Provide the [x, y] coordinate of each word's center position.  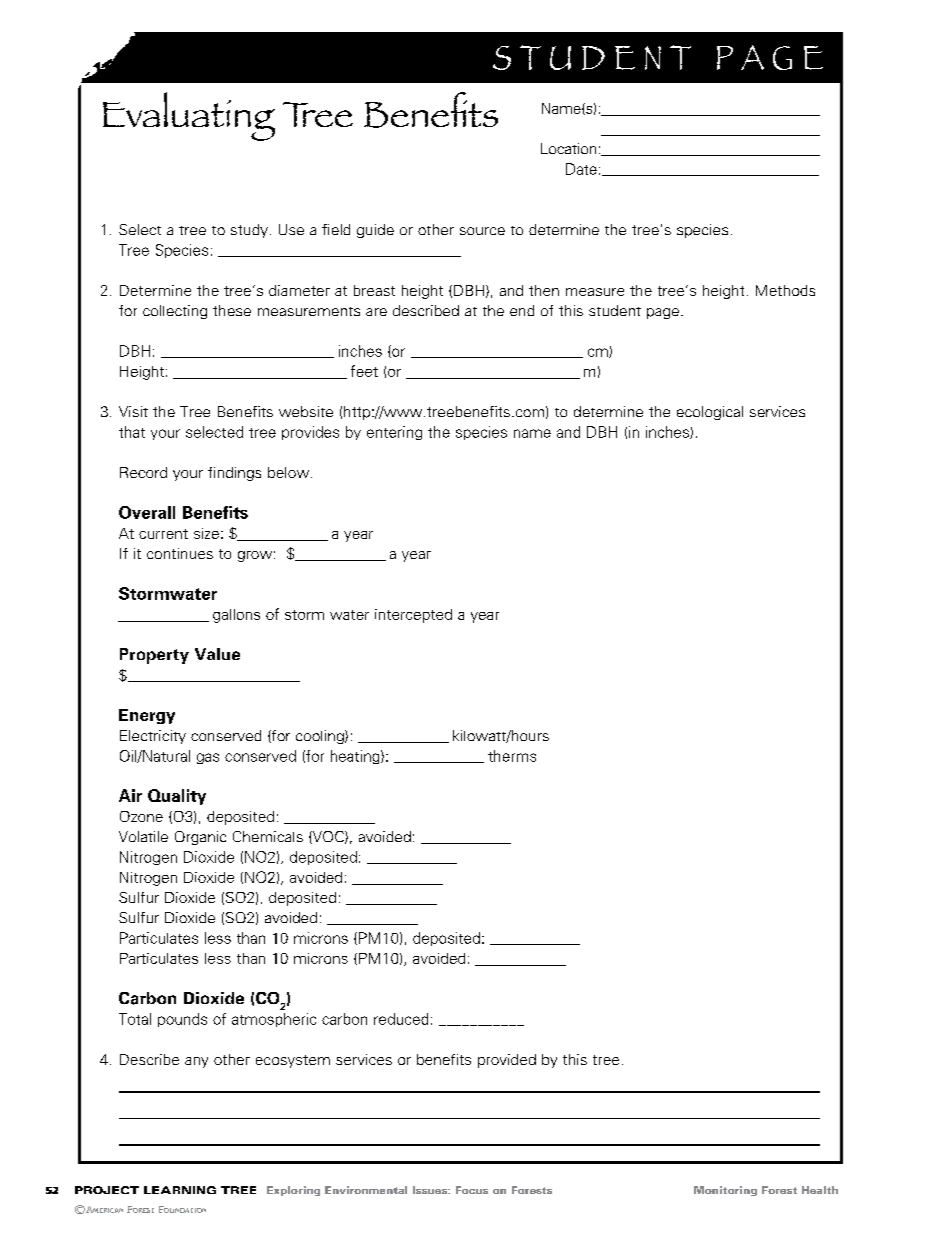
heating [356, 757]
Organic [200, 838]
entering [394, 433]
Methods [785, 290]
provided [507, 1061]
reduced [401, 1019]
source [482, 231]
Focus [472, 1190]
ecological [710, 413]
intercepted [413, 616]
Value [217, 654]
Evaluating [189, 116]
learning [180, 1190]
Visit [133, 411]
